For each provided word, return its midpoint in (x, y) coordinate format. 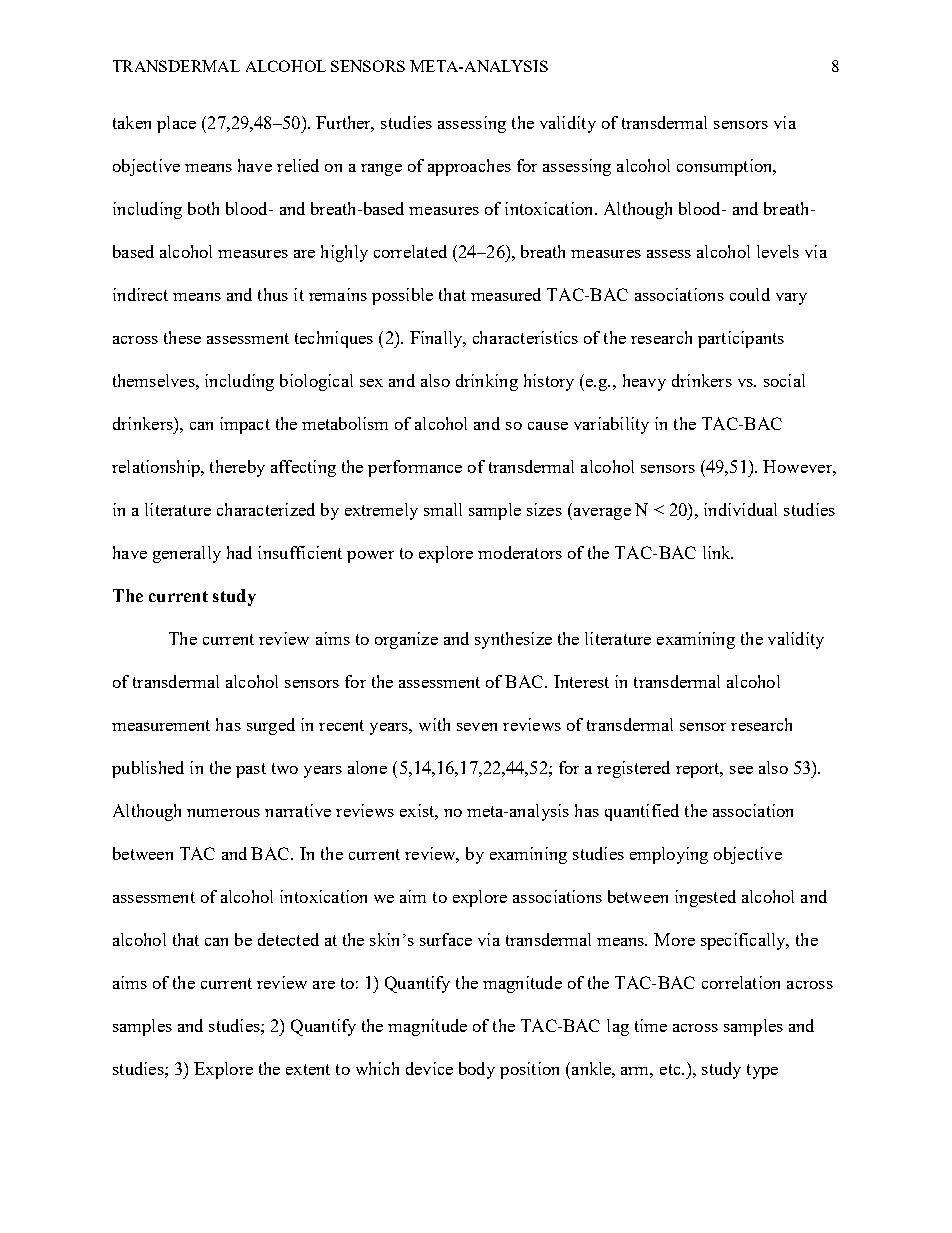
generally (187, 554)
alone (367, 767)
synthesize (513, 640)
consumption (726, 167)
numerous (223, 813)
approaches (469, 167)
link (718, 552)
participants (741, 339)
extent (308, 1069)
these (182, 337)
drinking (487, 382)
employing (669, 855)
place (176, 124)
